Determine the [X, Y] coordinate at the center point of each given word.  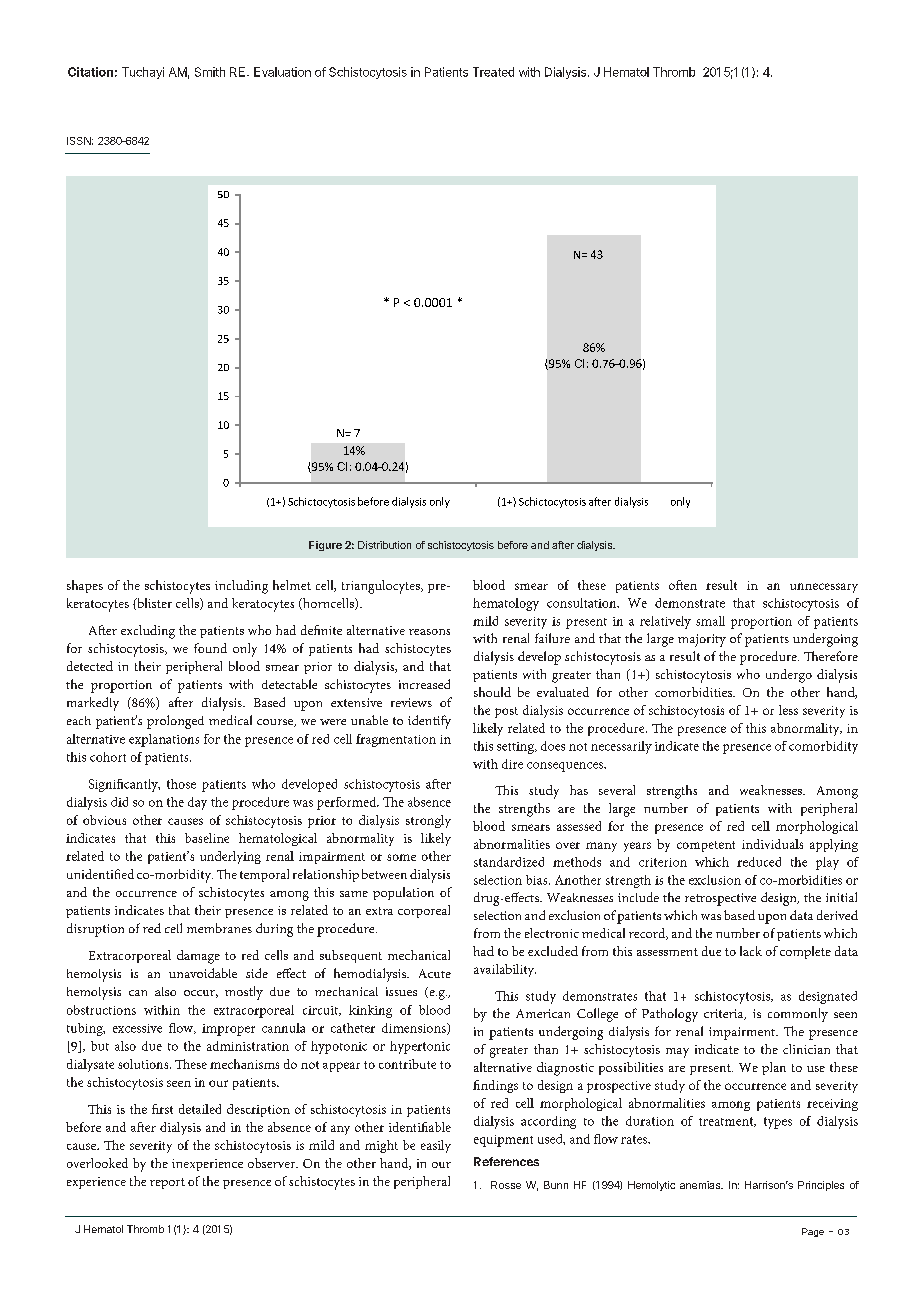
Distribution [384, 545]
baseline [207, 838]
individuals [772, 844]
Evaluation [282, 72]
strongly [428, 821]
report [167, 1183]
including [241, 587]
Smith [210, 72]
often [683, 585]
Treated [493, 72]
